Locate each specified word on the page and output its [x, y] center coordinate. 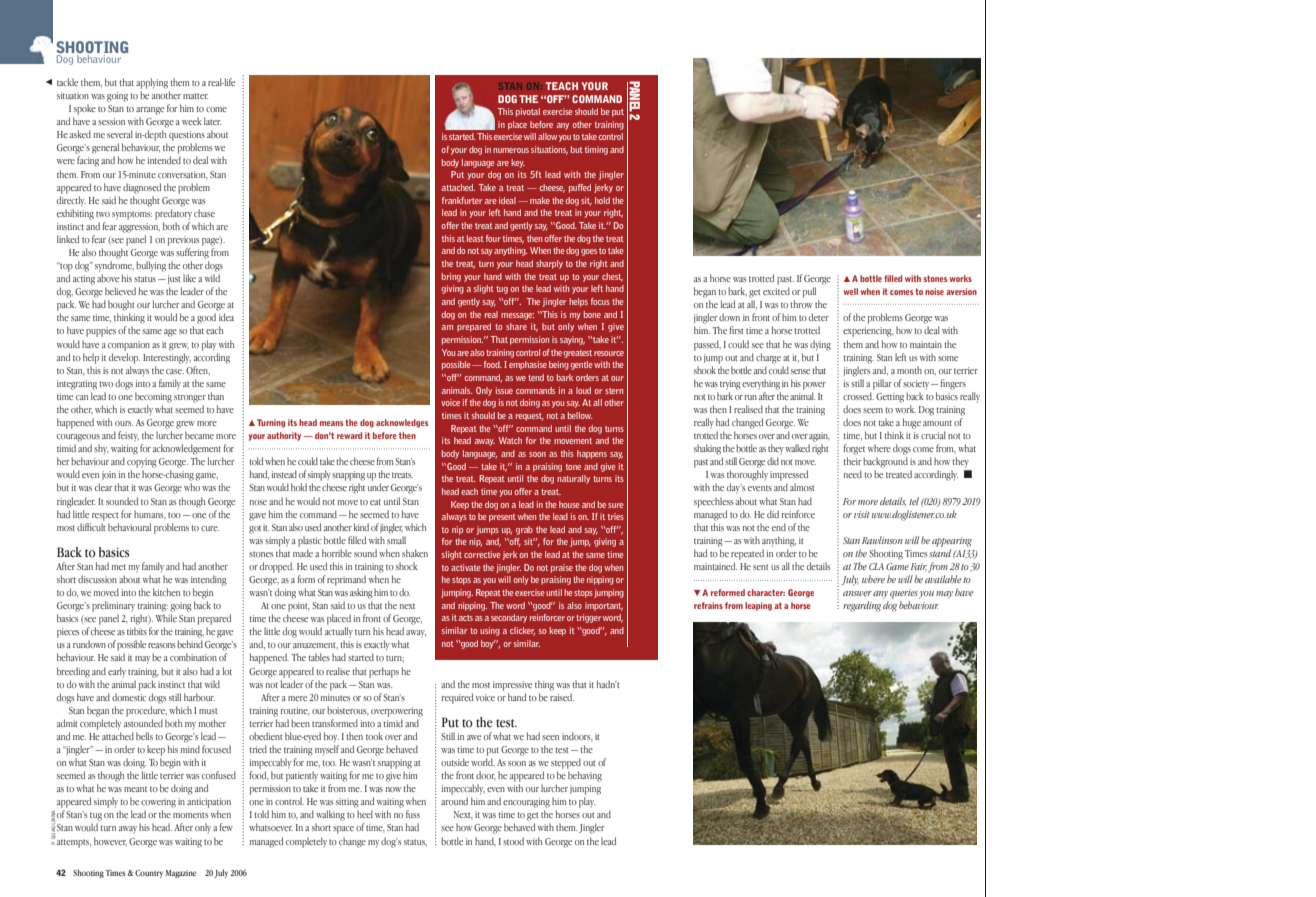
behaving [585, 776]
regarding [862, 606]
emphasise [528, 365]
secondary [509, 618]
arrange [150, 111]
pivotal [528, 112]
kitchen [166, 592]
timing [596, 150]
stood [513, 841]
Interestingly [167, 357]
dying [820, 345]
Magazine [180, 874]
